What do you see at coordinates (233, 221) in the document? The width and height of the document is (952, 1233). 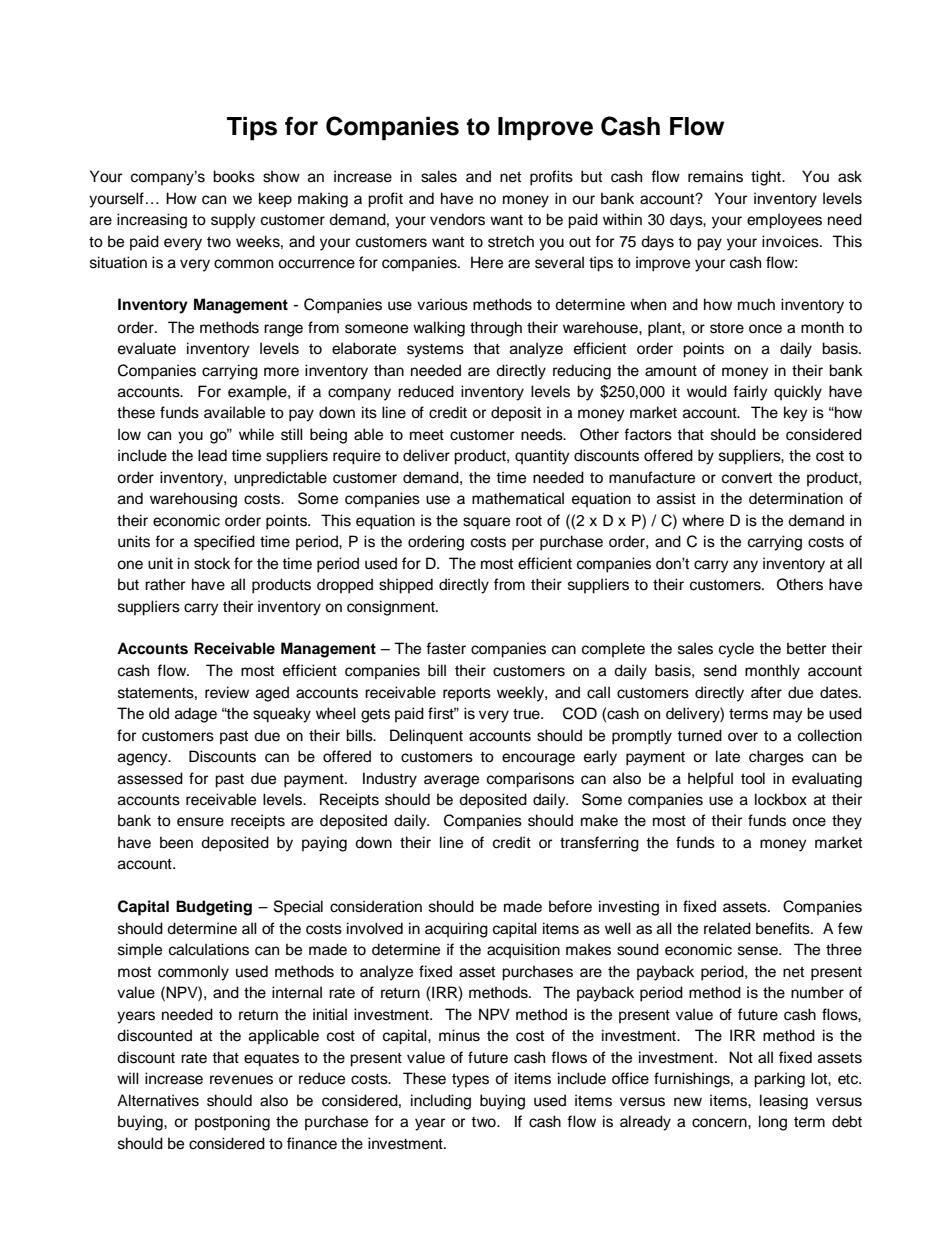 I see `supply` at bounding box center [233, 221].
